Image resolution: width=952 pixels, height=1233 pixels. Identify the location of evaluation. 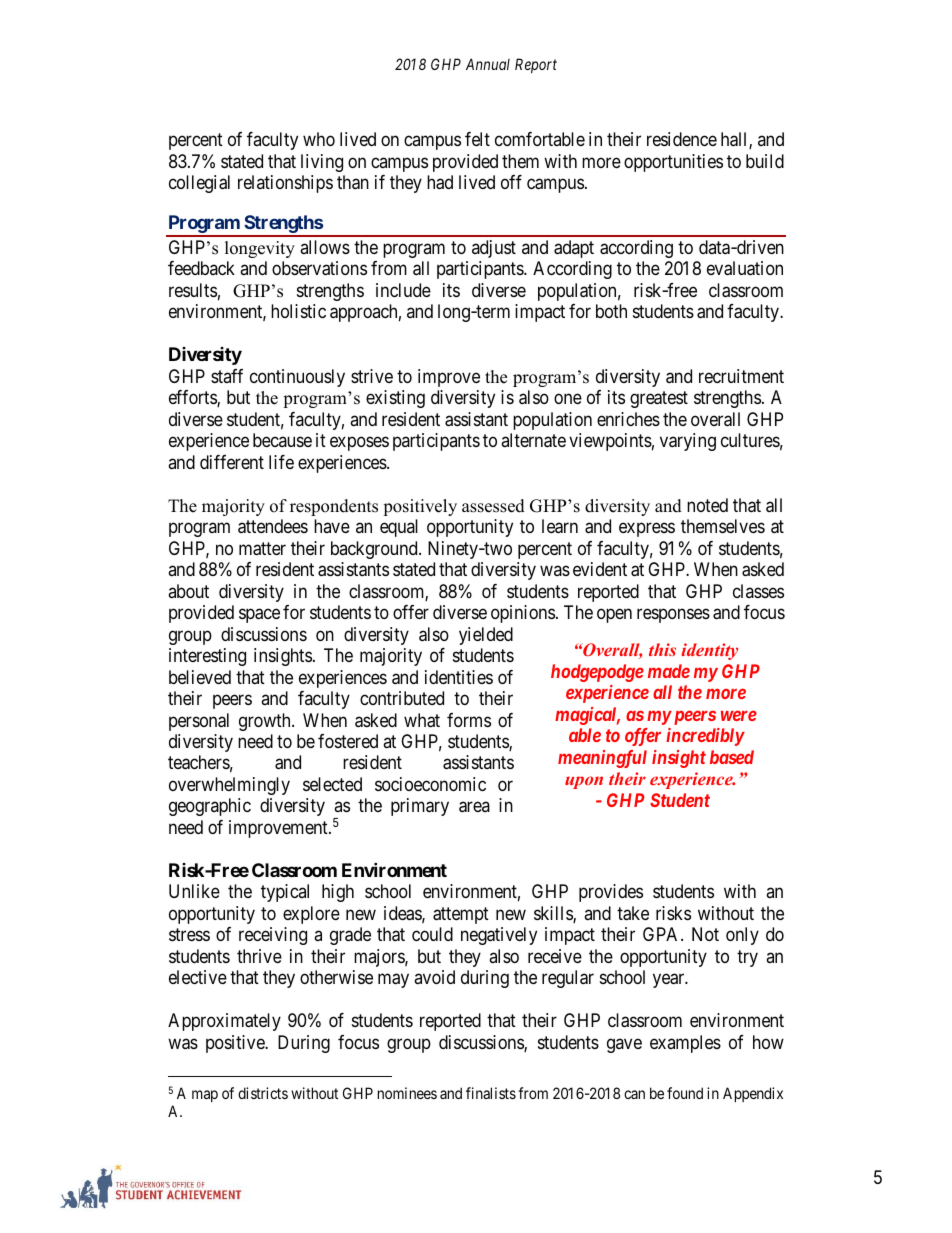
(745, 268).
